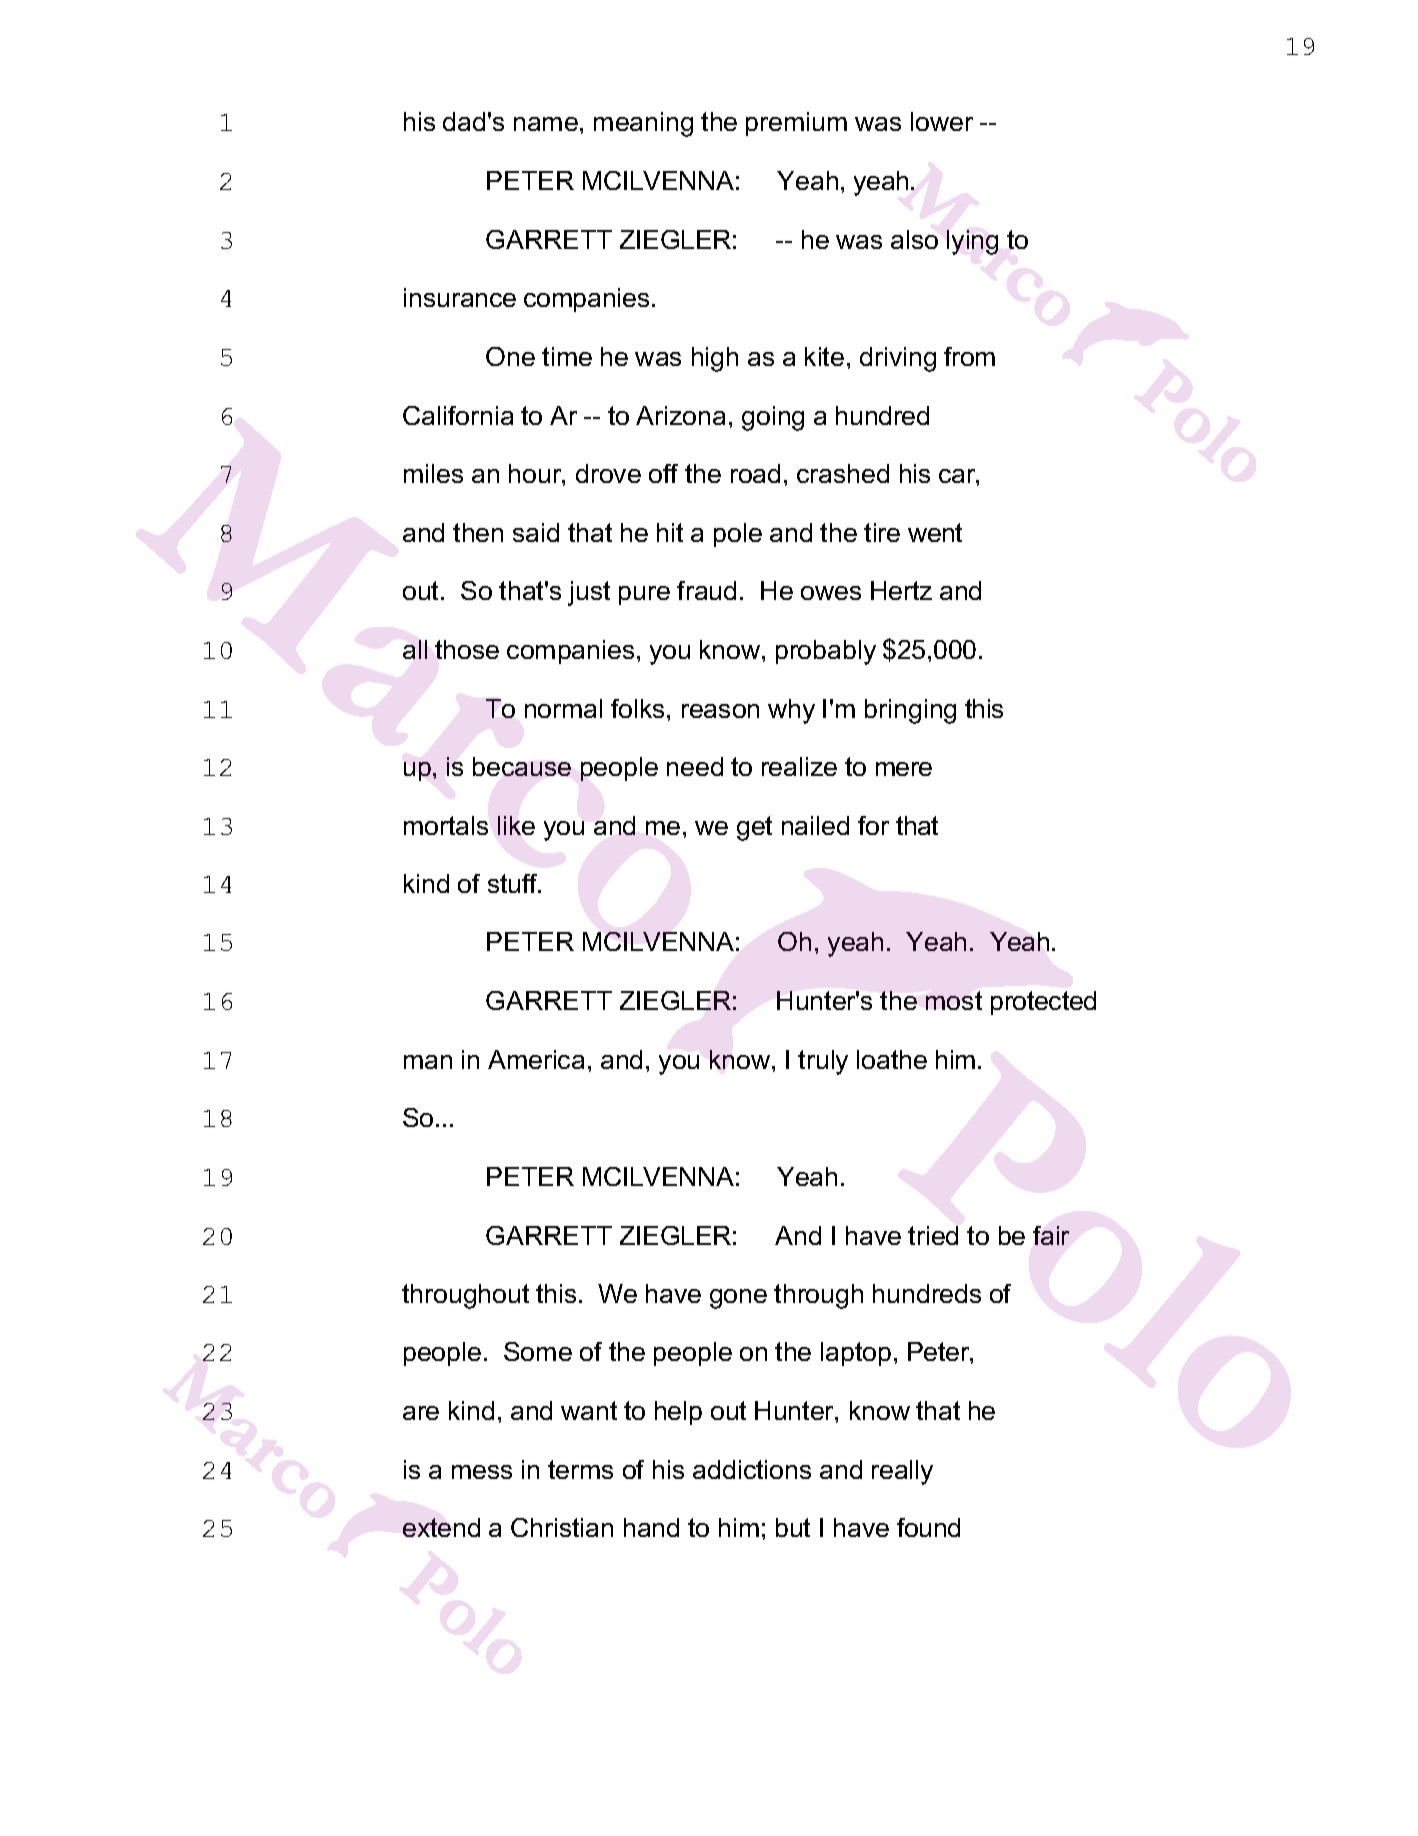 This screenshot has height=1836, width=1418. What do you see at coordinates (954, 1000) in the screenshot?
I see `most` at bounding box center [954, 1000].
